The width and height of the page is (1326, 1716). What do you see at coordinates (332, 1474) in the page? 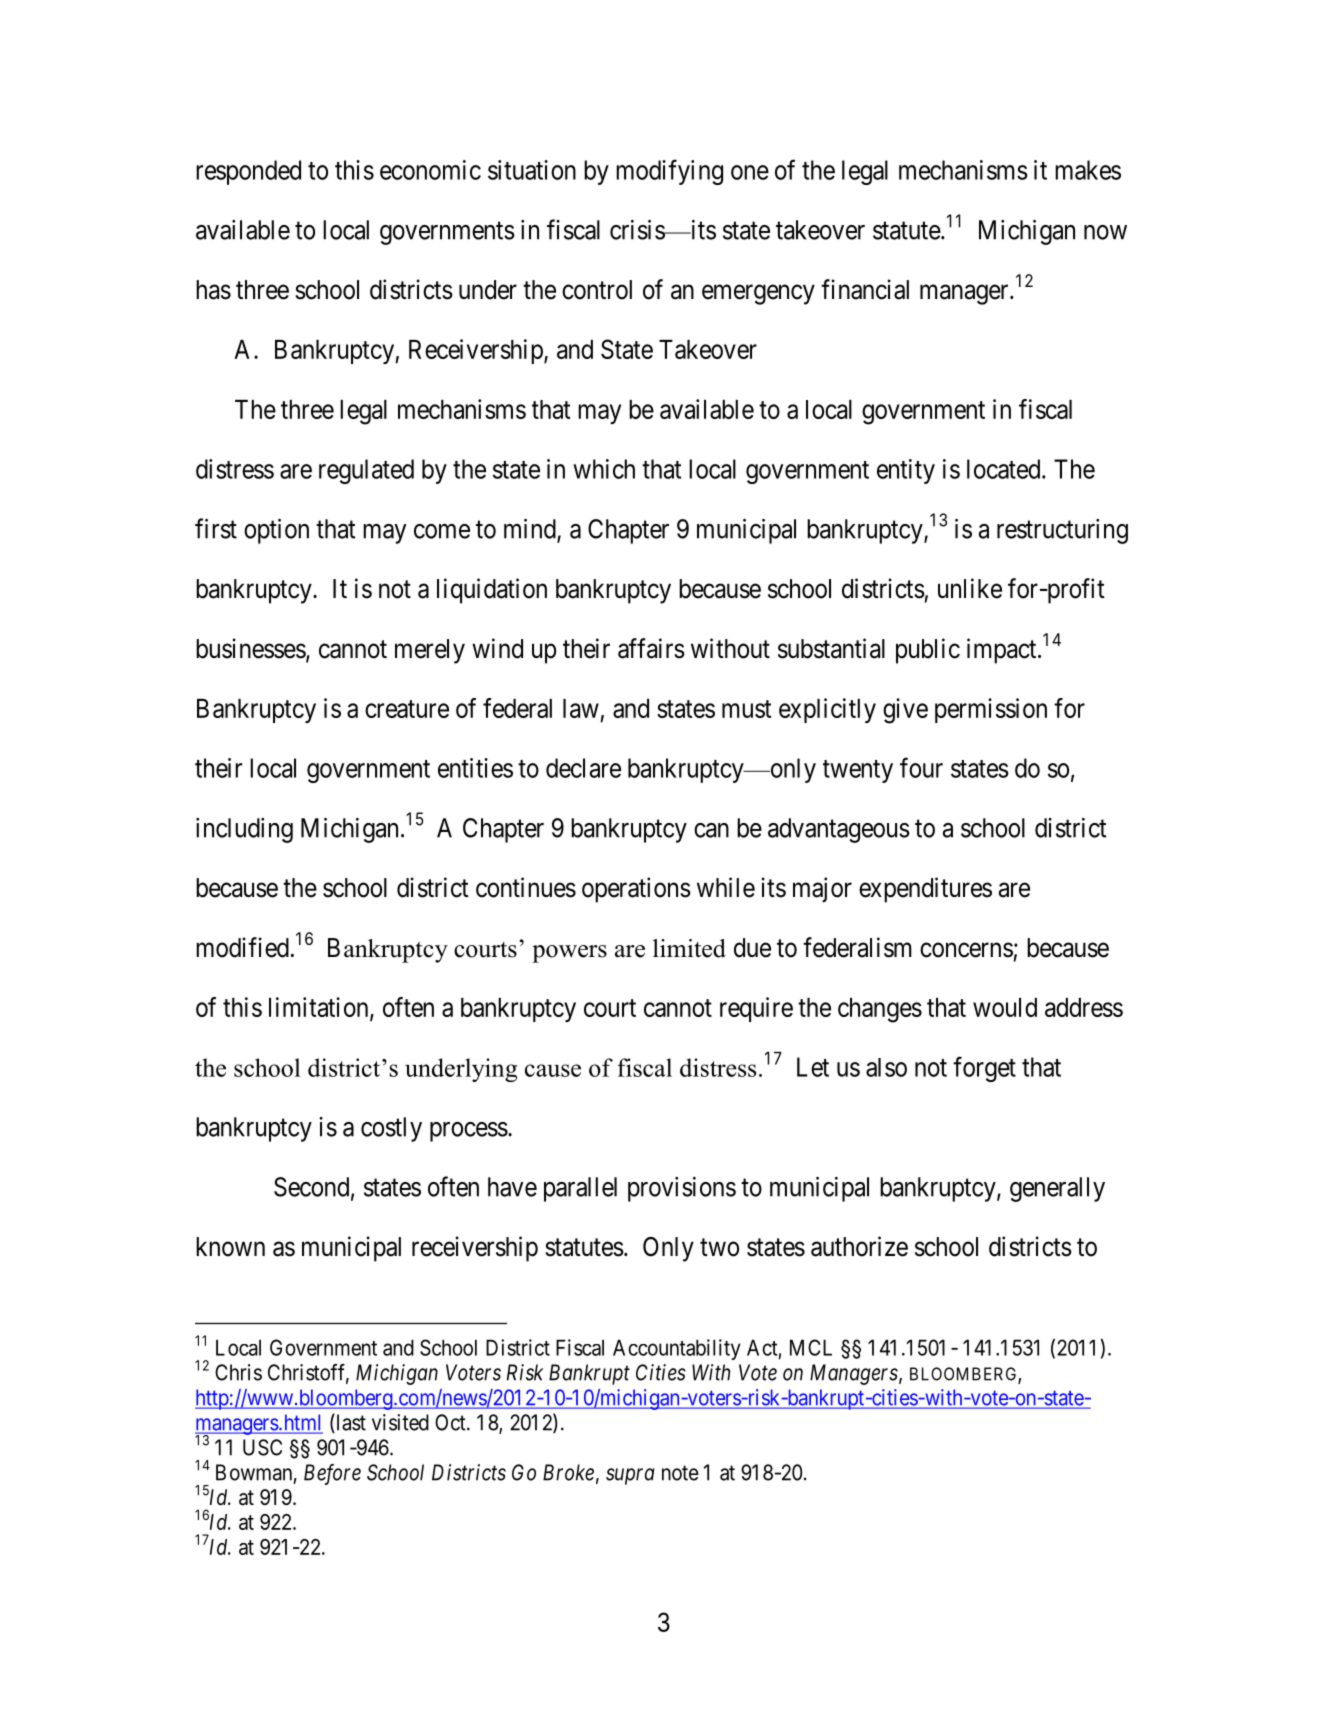
I see `Before` at bounding box center [332, 1474].
